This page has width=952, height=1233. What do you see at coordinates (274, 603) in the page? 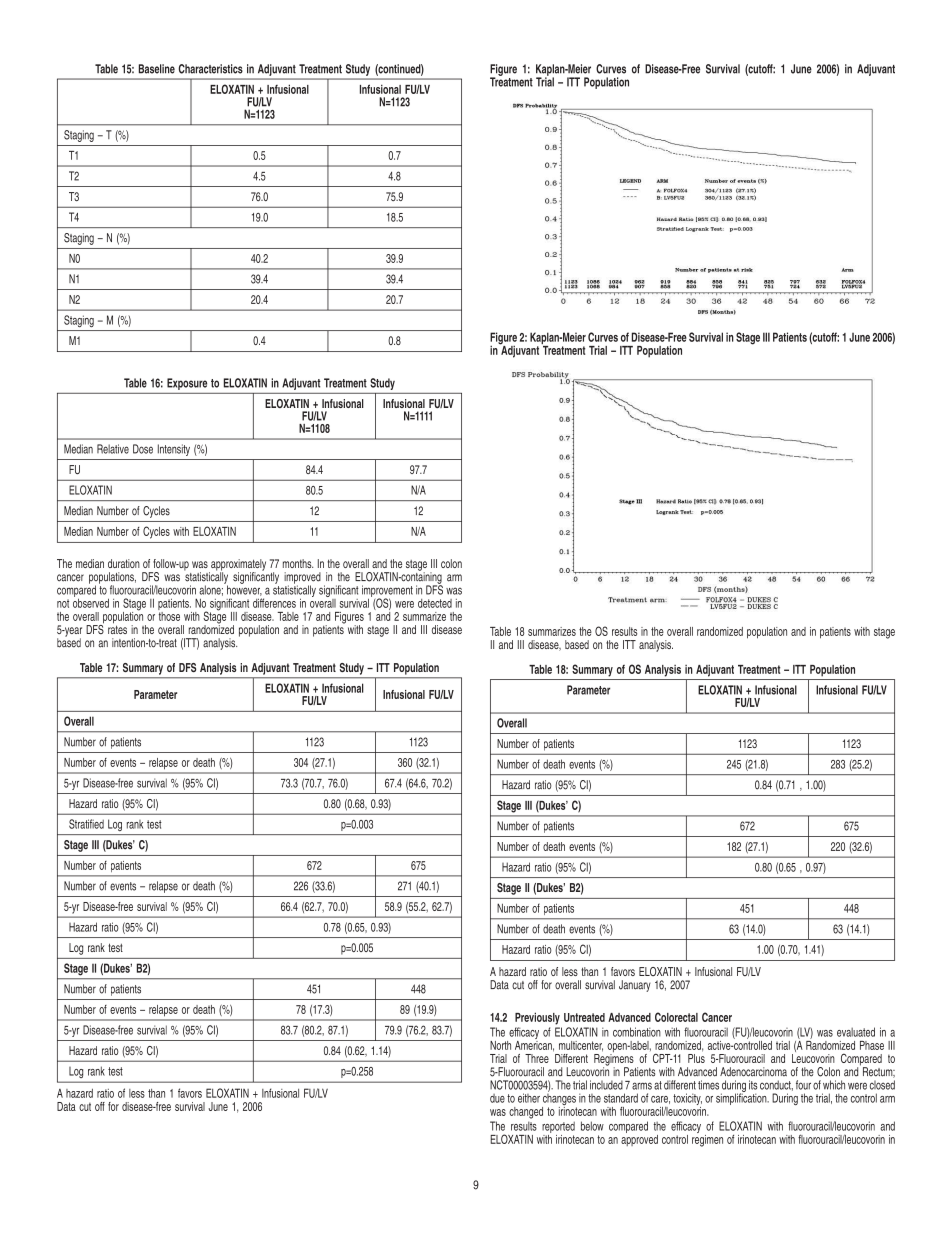
I see `differences` at bounding box center [274, 603].
